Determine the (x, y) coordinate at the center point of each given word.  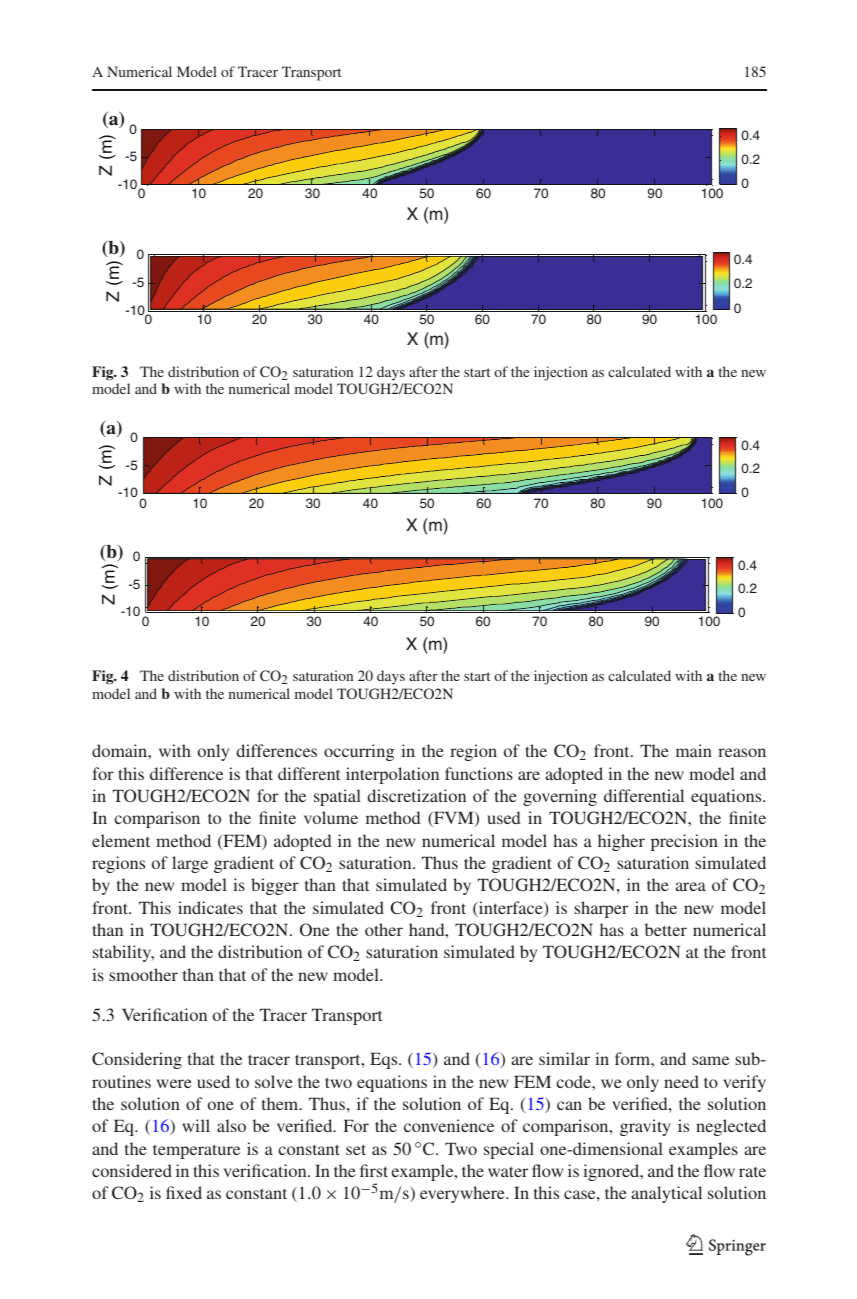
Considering (137, 1060)
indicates (210, 907)
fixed (184, 1192)
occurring (359, 752)
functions (479, 773)
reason (742, 752)
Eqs (385, 1060)
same (710, 1060)
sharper (601, 909)
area (690, 886)
